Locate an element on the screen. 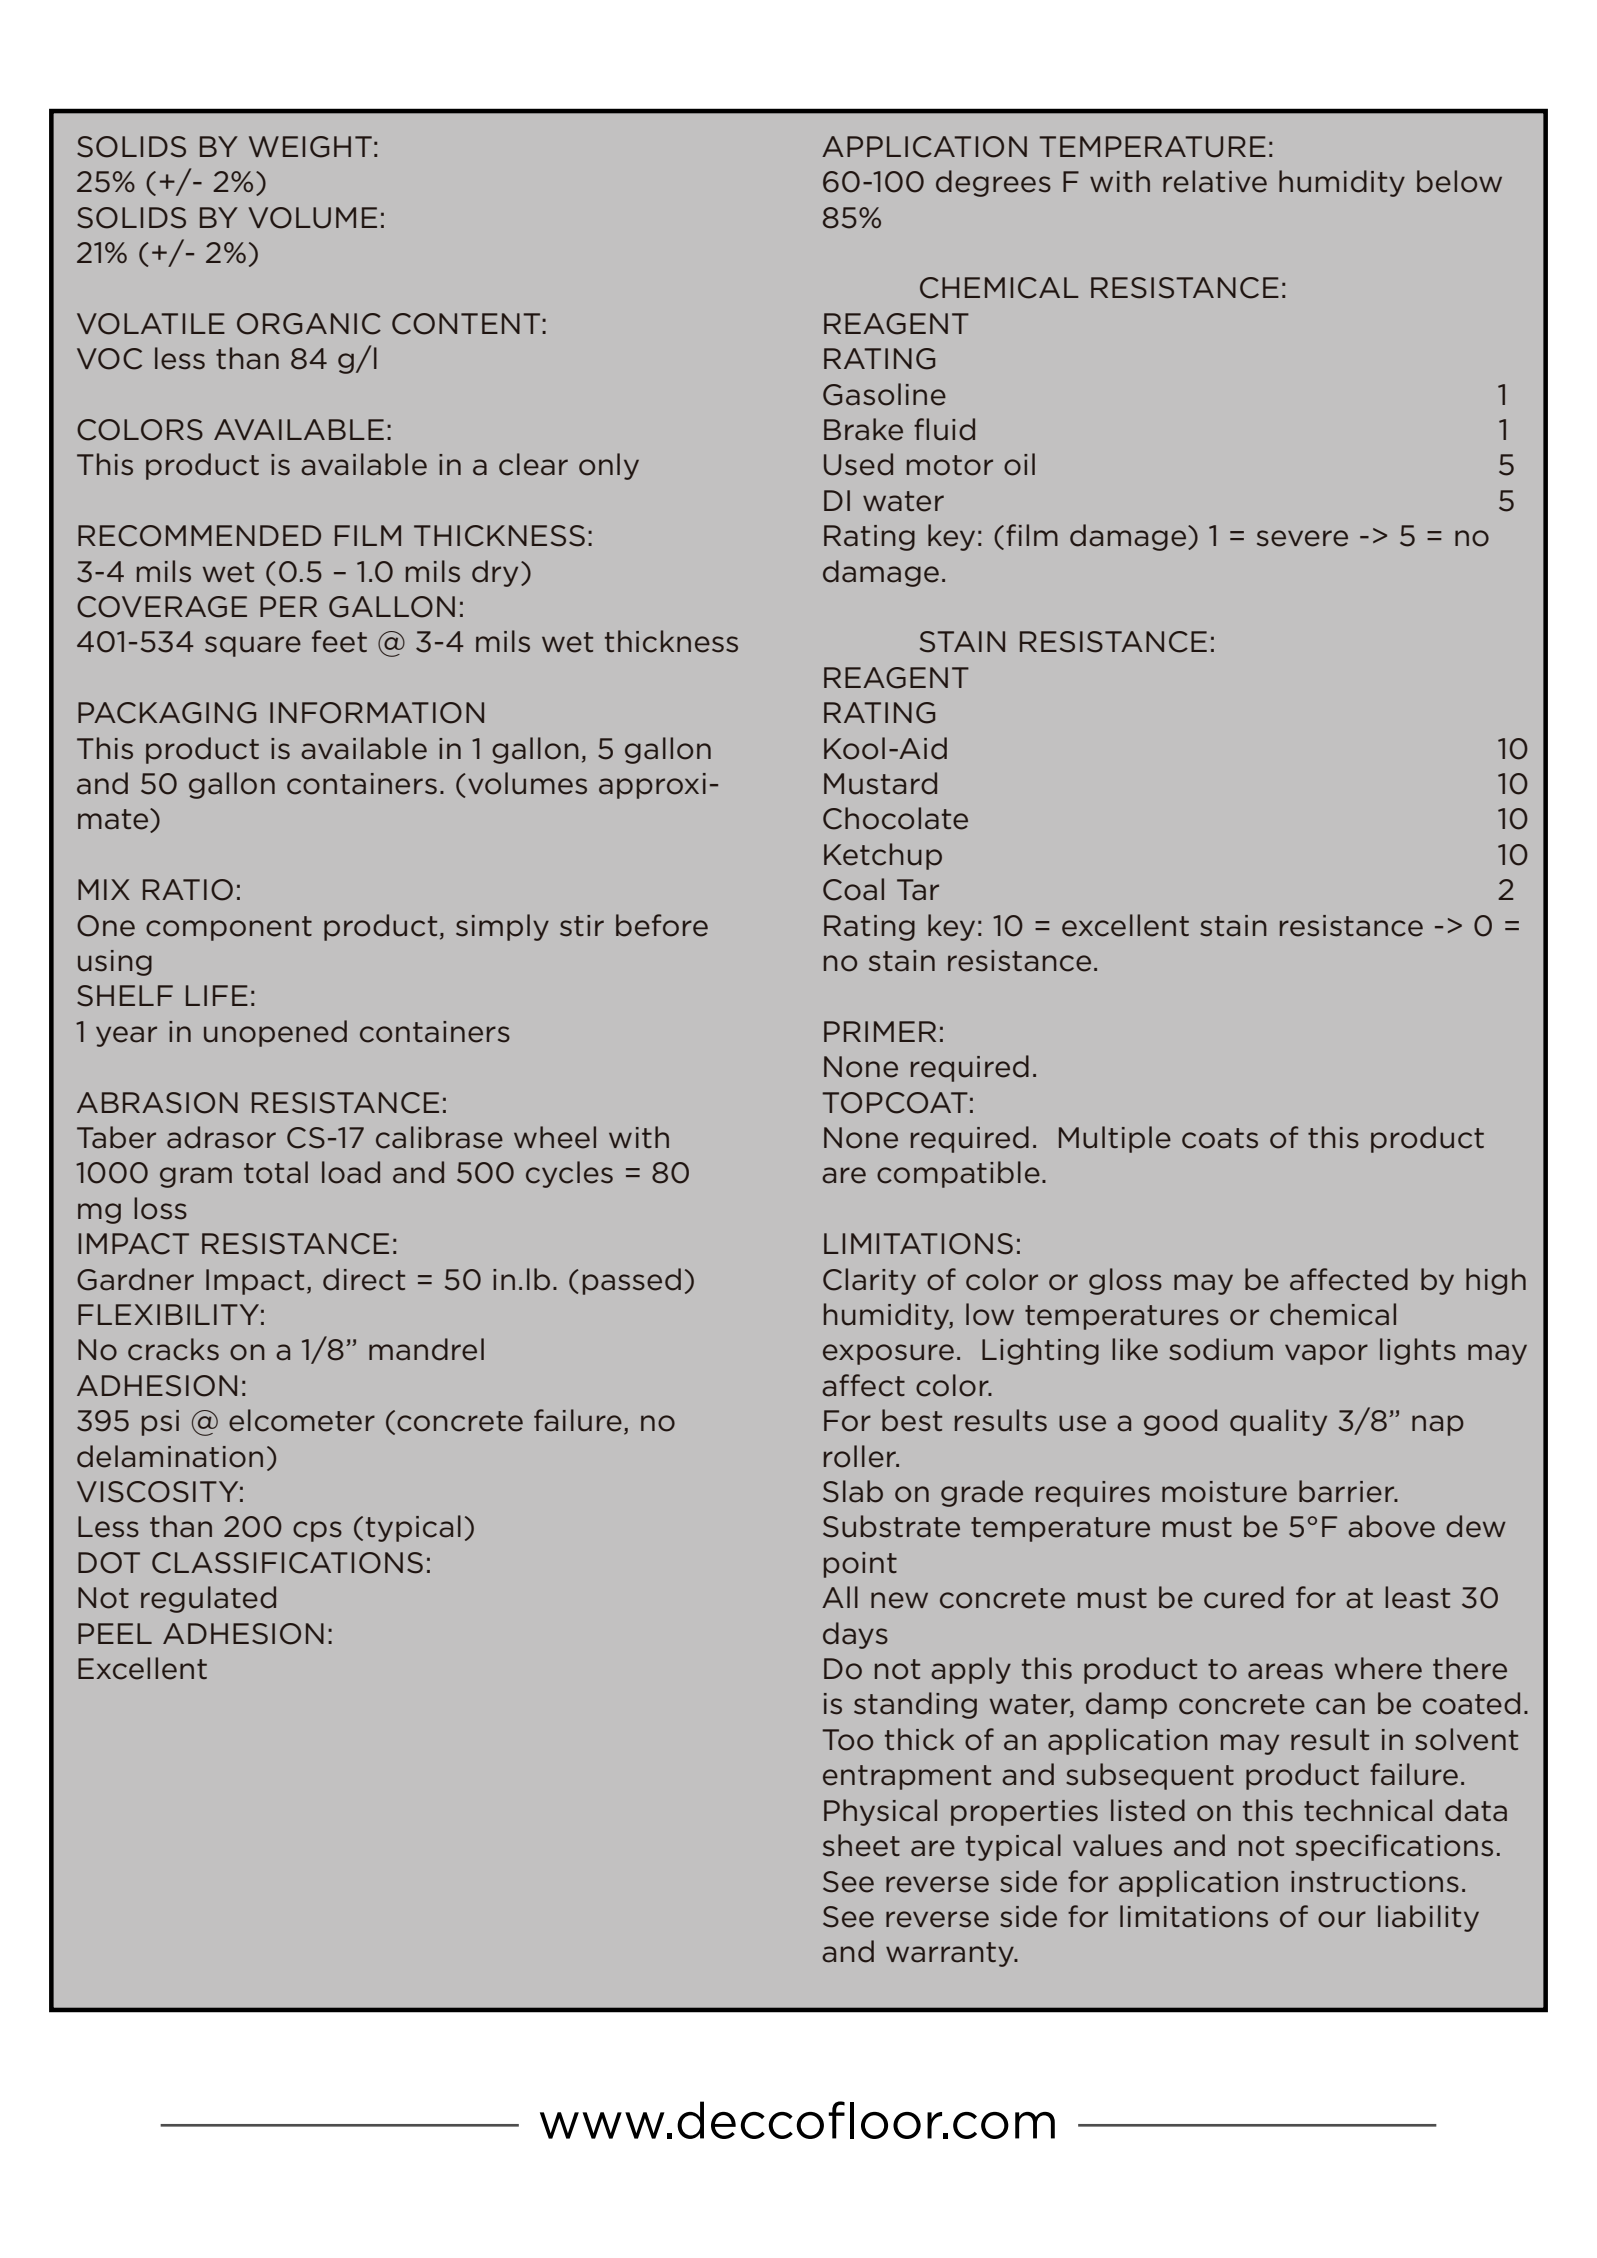  degrees is located at coordinates (993, 183).
